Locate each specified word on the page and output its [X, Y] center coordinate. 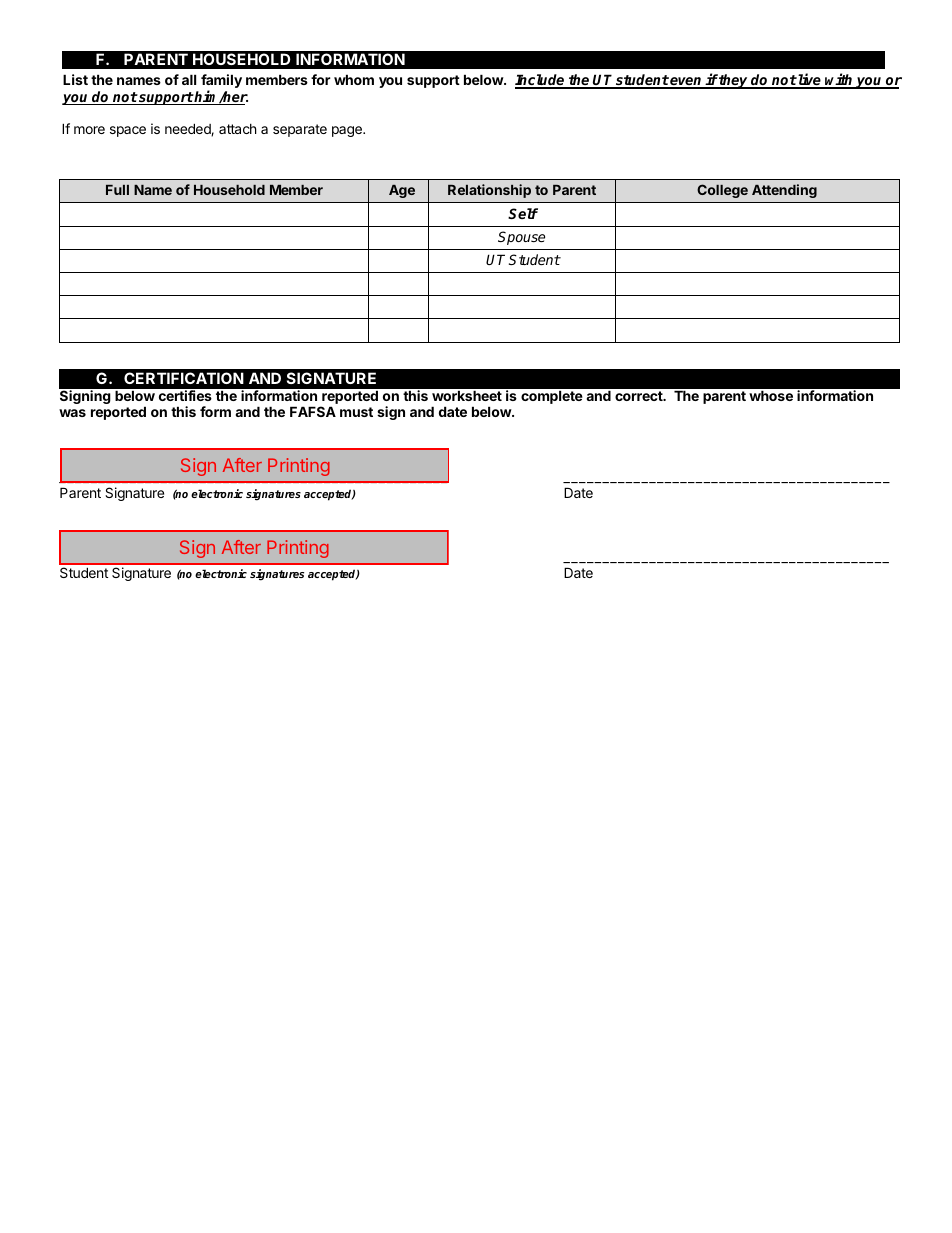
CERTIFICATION [184, 378]
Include [541, 81]
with [839, 80]
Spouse [521, 238]
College [722, 191]
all [189, 79]
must [356, 412]
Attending [784, 191]
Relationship [489, 191]
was [72, 413]
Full [117, 190]
